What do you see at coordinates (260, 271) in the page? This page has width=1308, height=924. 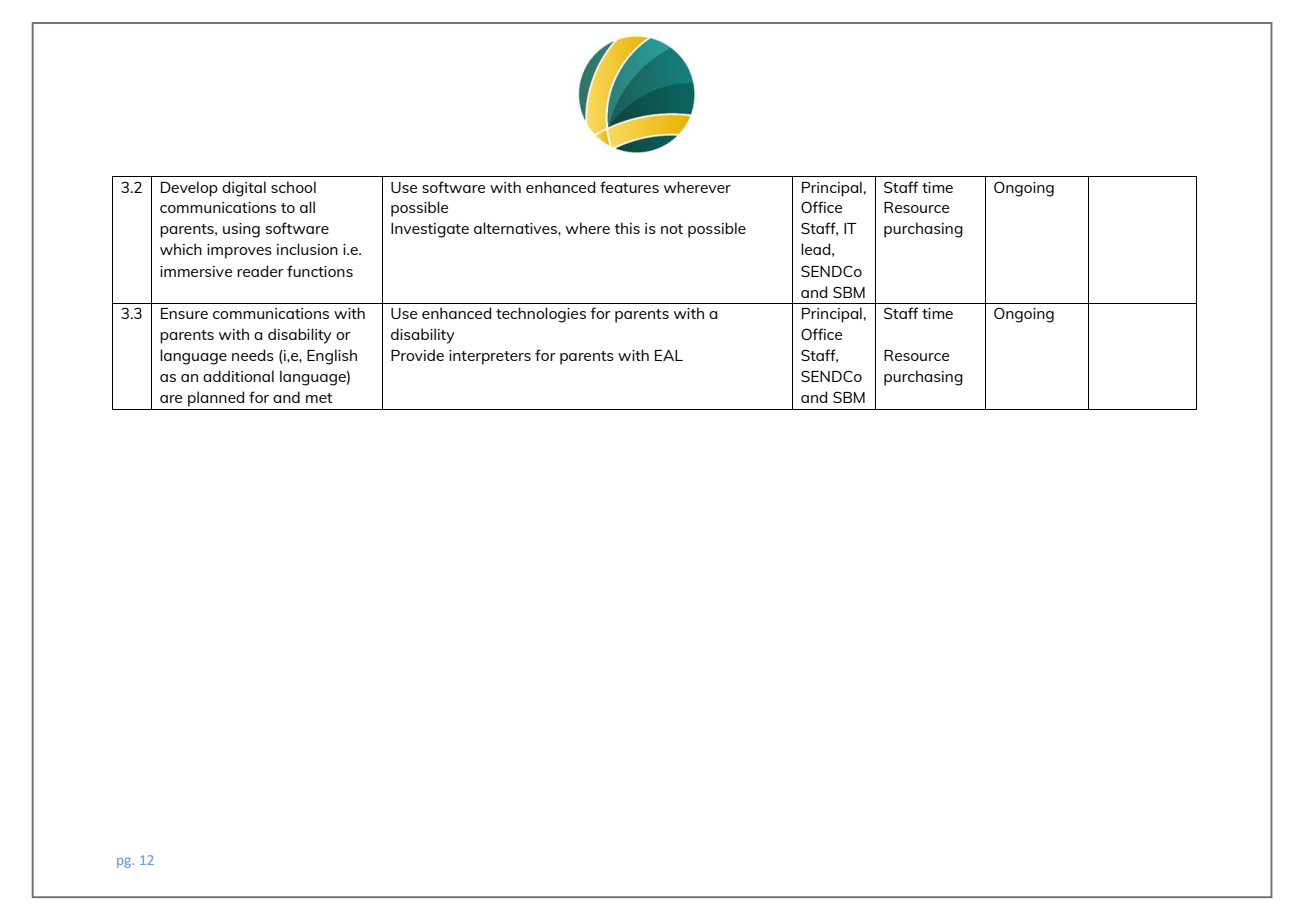 I see `reader` at bounding box center [260, 271].
